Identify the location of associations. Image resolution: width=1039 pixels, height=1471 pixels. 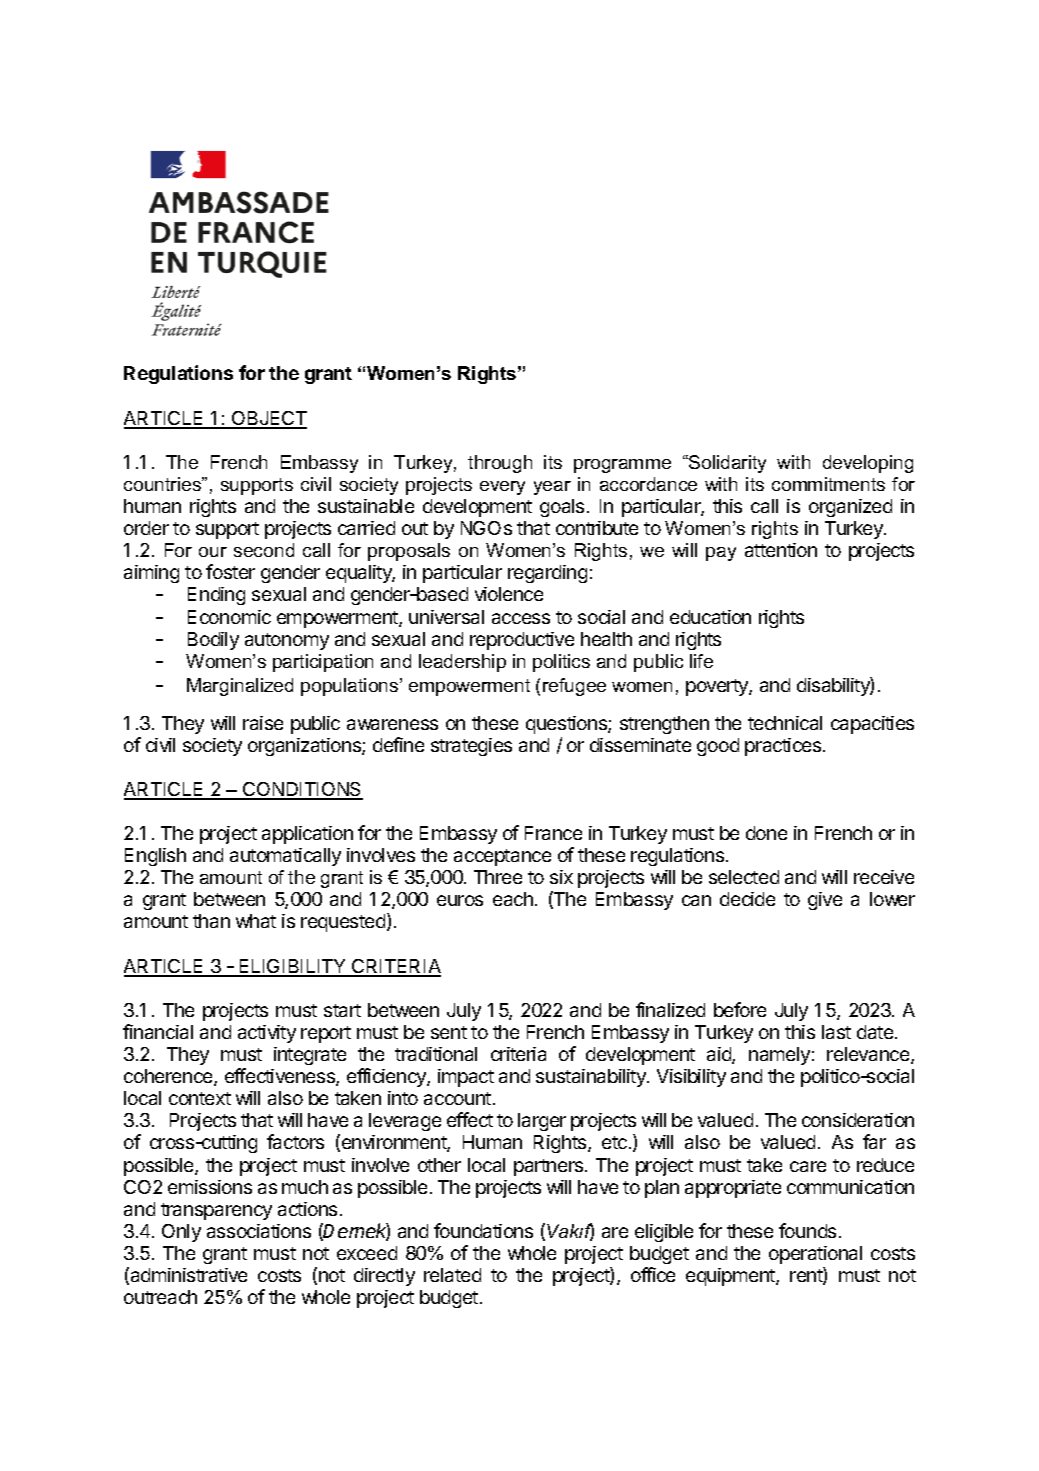
(259, 1231).
